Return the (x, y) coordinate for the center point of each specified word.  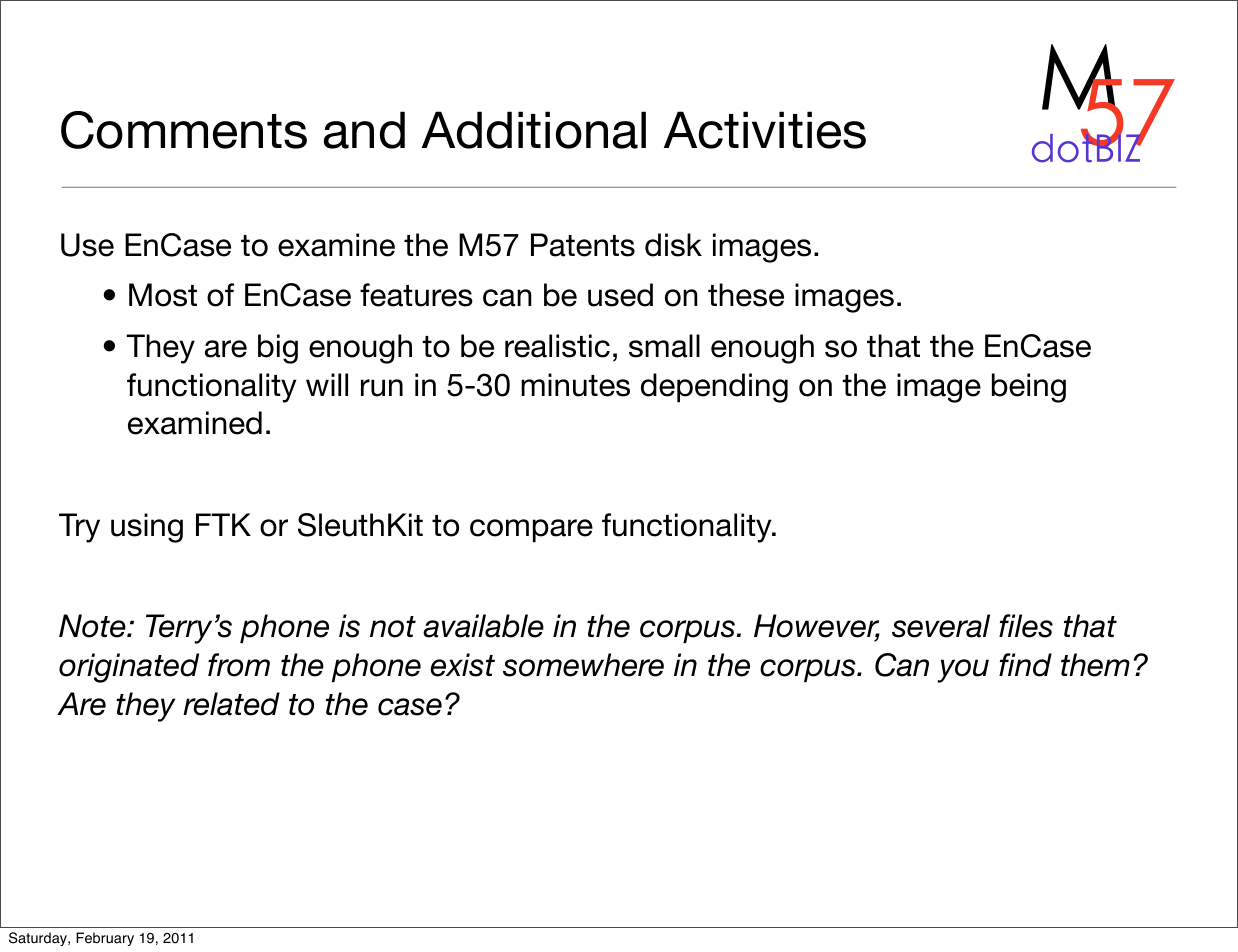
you (963, 671)
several (941, 626)
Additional (534, 130)
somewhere (583, 665)
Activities (765, 130)
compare (531, 530)
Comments (184, 130)
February (105, 939)
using (147, 528)
